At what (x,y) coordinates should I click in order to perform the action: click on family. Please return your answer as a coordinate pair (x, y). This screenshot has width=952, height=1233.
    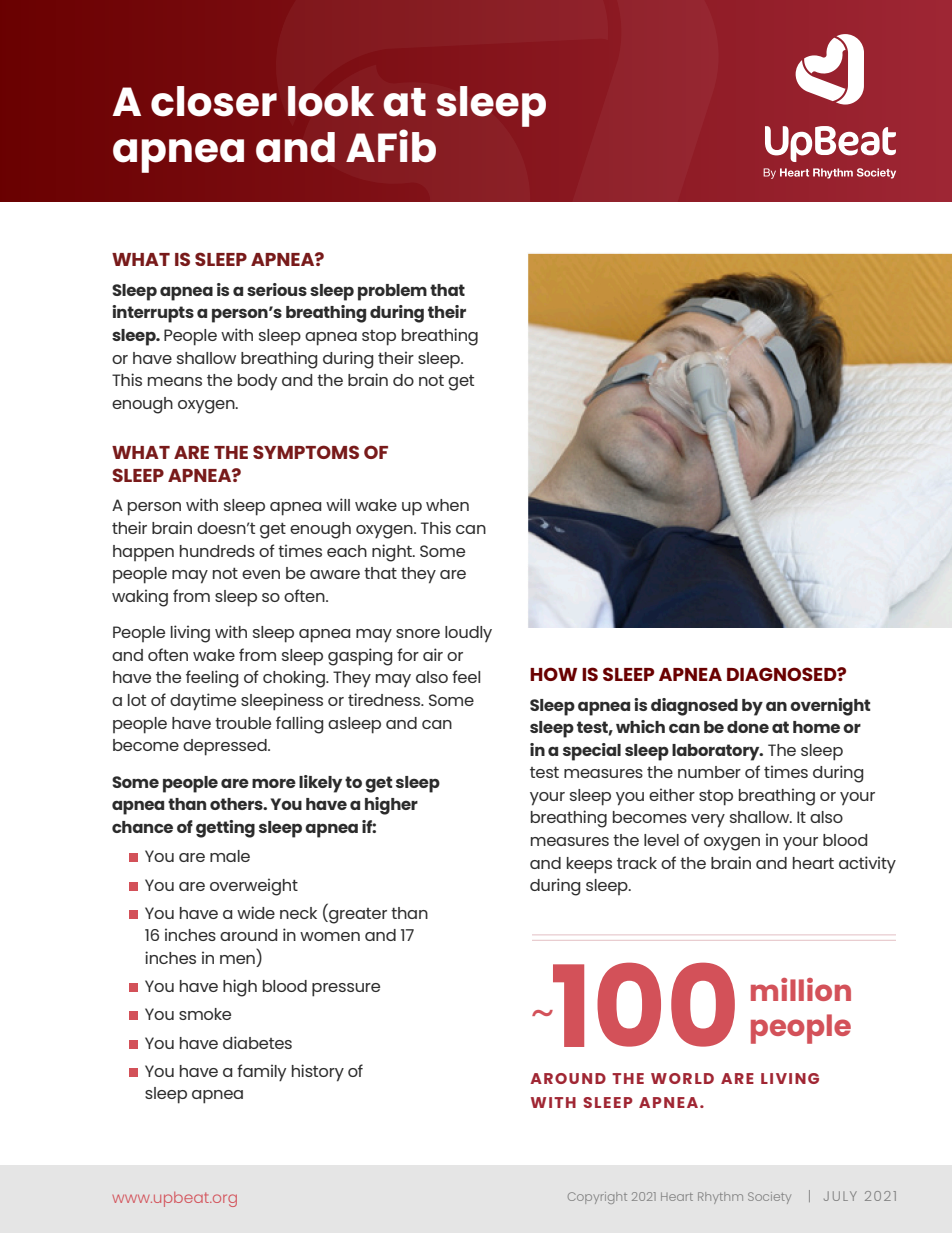
    Looking at the image, I should click on (261, 1072).
